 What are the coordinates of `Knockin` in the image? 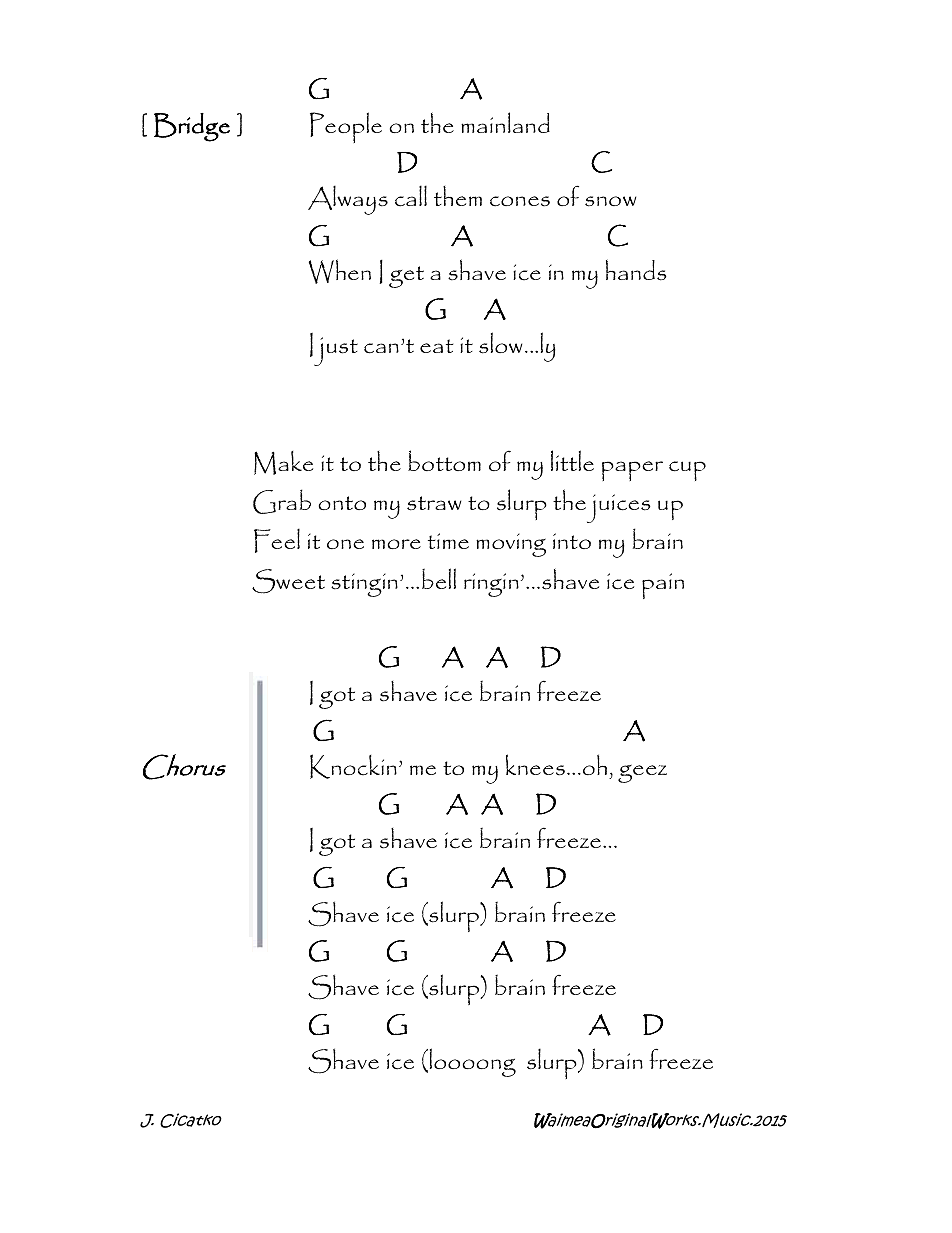 It's located at (353, 766).
